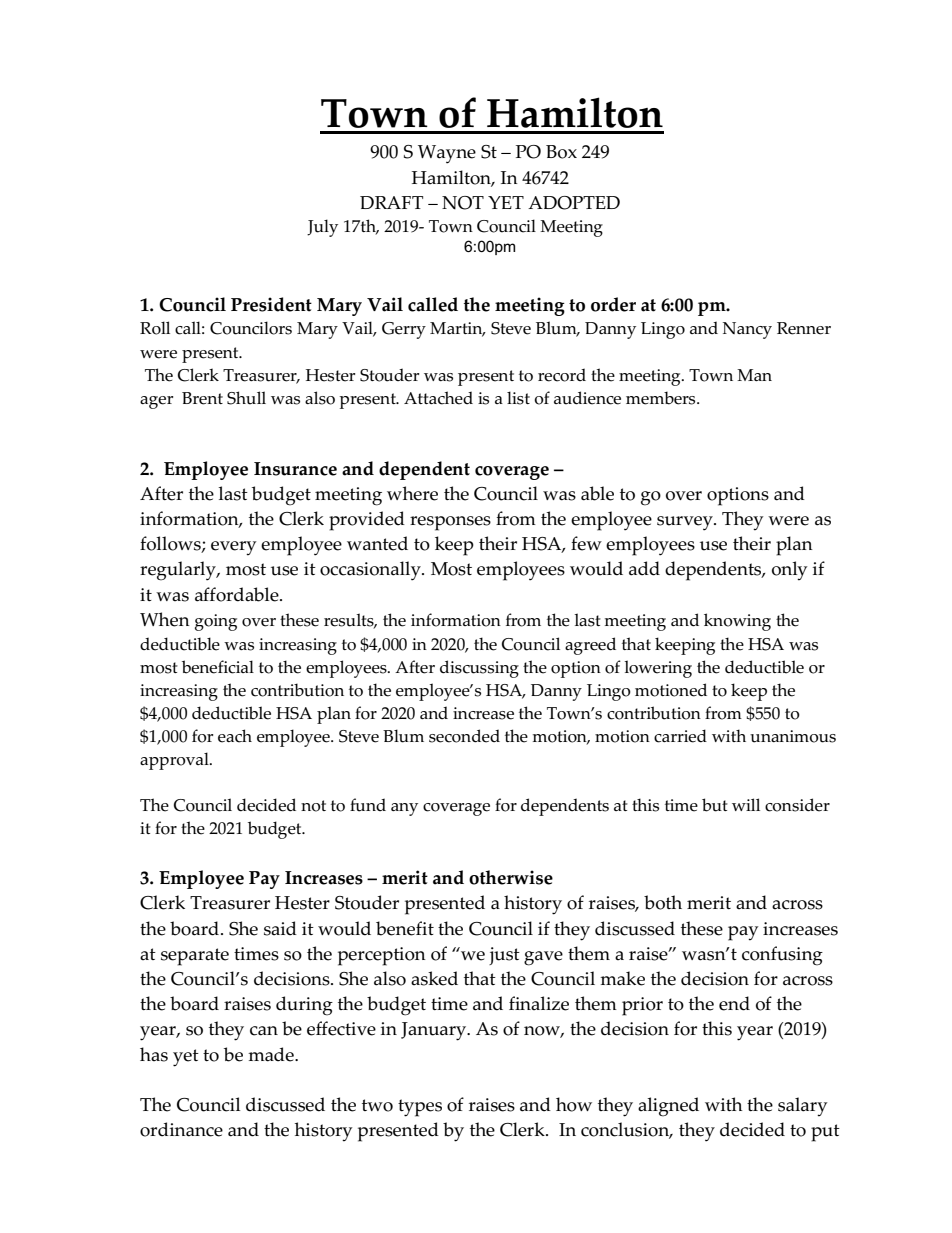  Describe the element at coordinates (447, 154) in the image. I see `Wayne` at that location.
